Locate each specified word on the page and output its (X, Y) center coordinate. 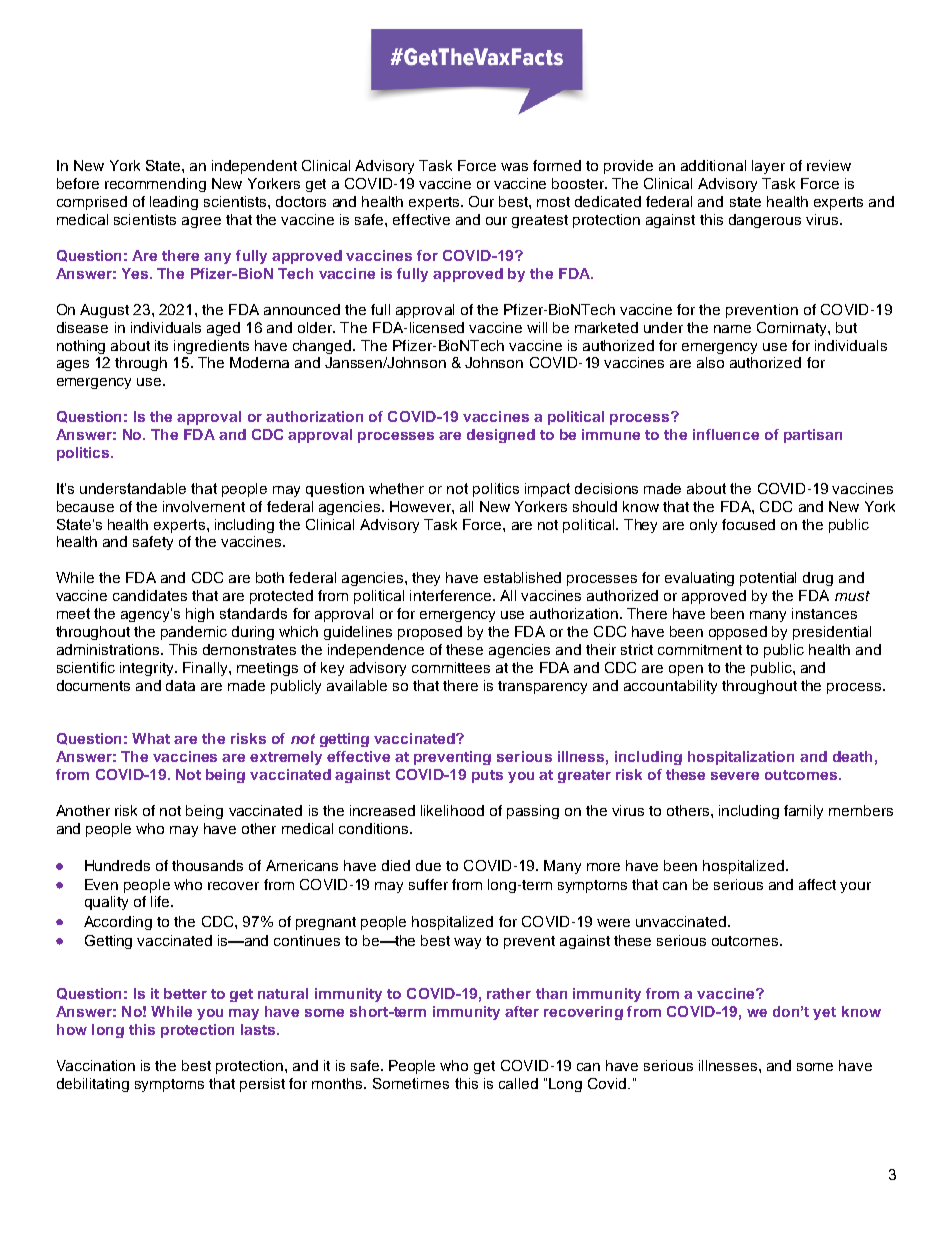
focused (748, 524)
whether (396, 488)
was (514, 167)
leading (174, 203)
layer (768, 167)
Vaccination (96, 1065)
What (151, 738)
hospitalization (741, 758)
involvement (204, 506)
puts (487, 776)
